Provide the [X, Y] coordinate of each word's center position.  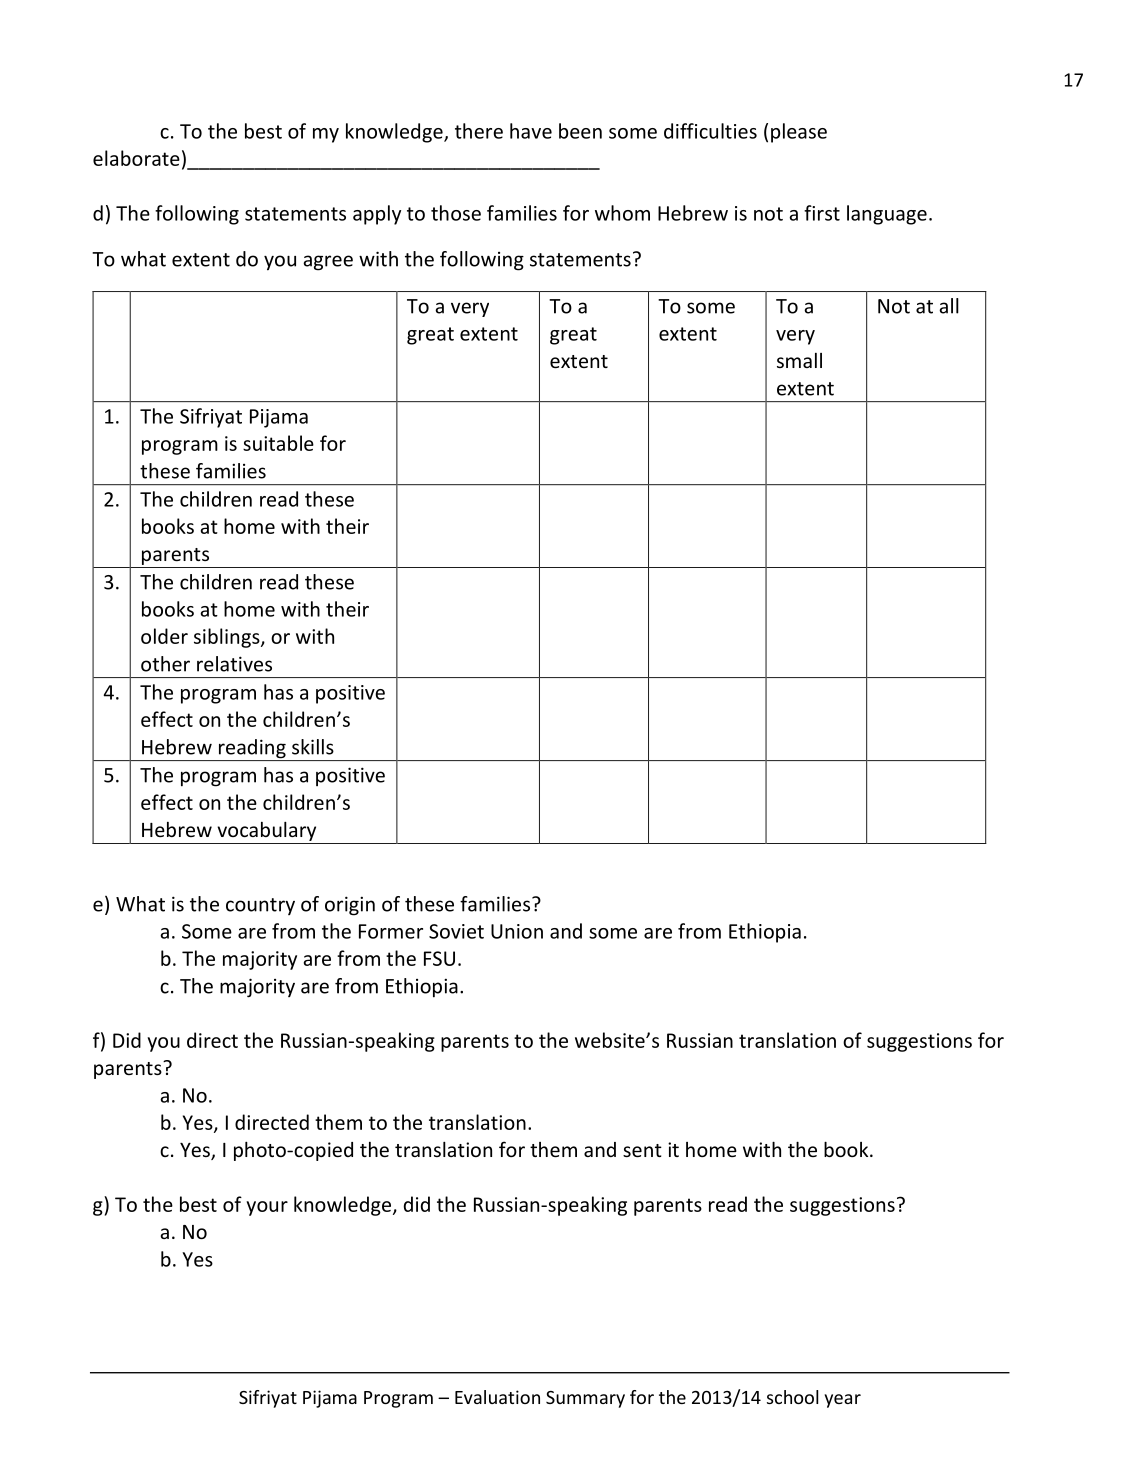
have [531, 131]
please [799, 133]
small [799, 360]
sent [642, 1150]
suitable [278, 443]
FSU [439, 958]
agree [328, 263]
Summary [585, 1399]
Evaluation [497, 1397]
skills [313, 747]
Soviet [456, 931]
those [456, 213]
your [267, 1208]
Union [517, 931]
